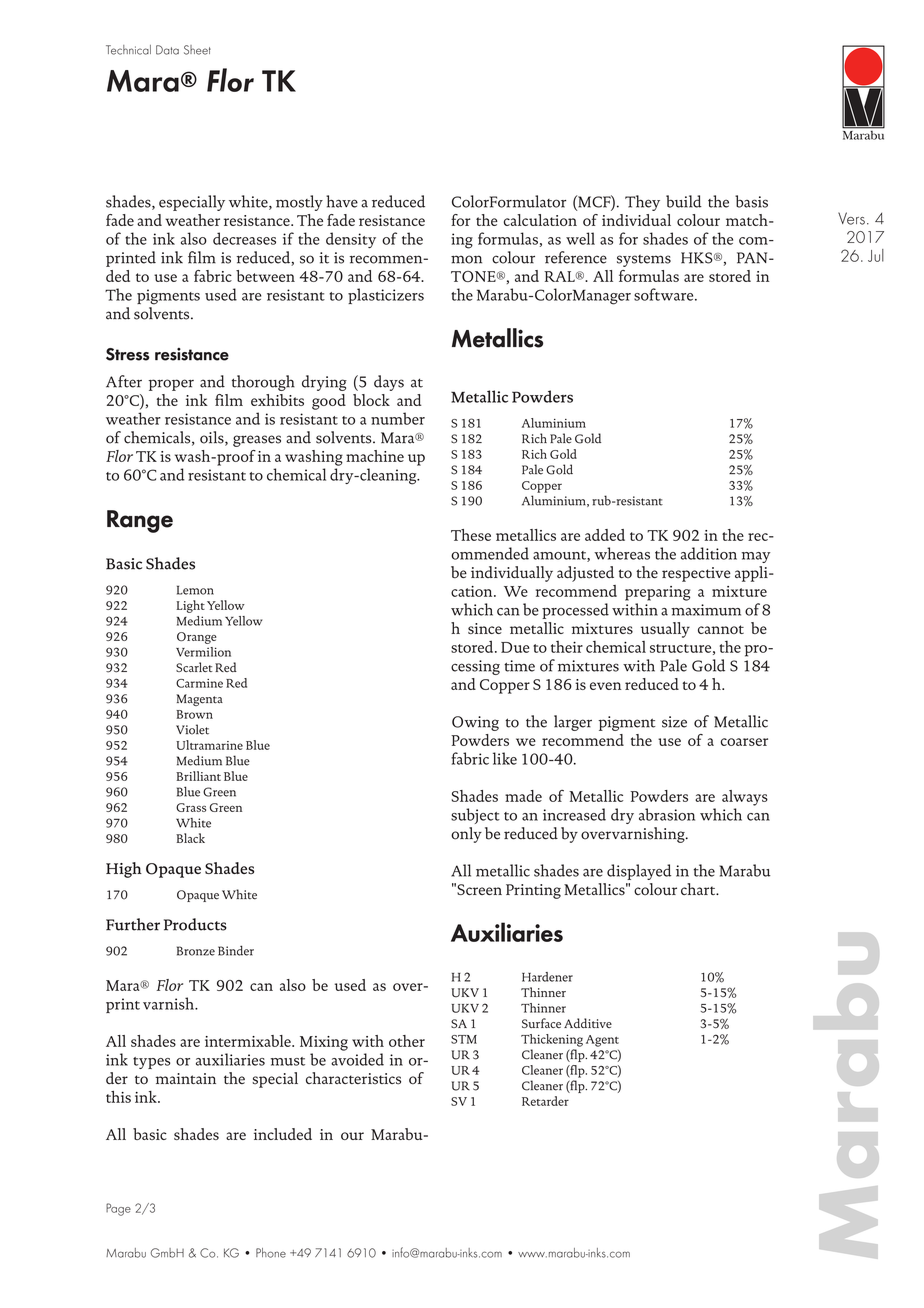  What do you see at coordinates (342, 201) in the screenshot?
I see `have` at bounding box center [342, 201].
